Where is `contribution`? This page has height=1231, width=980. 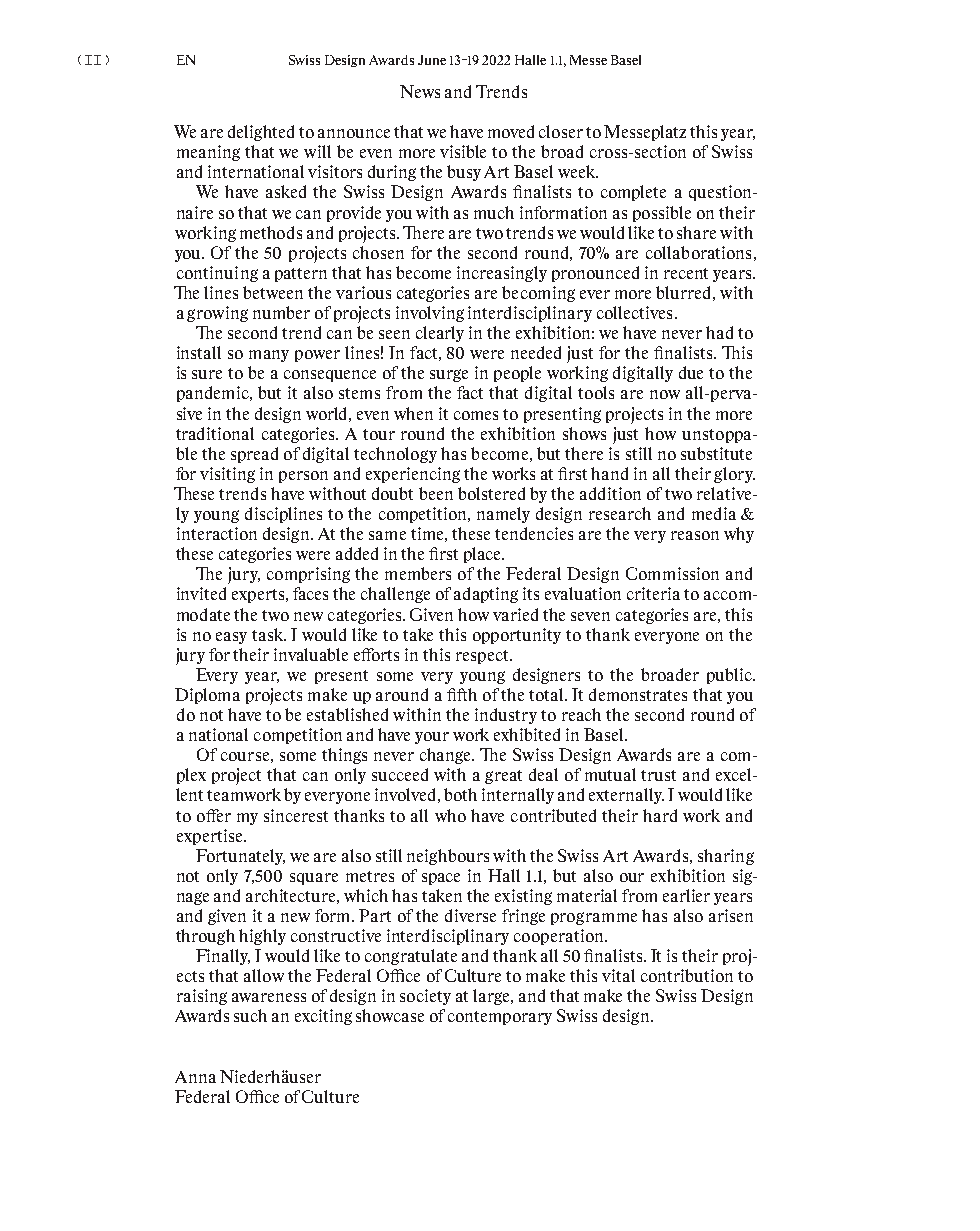 contribution is located at coordinates (687, 975).
